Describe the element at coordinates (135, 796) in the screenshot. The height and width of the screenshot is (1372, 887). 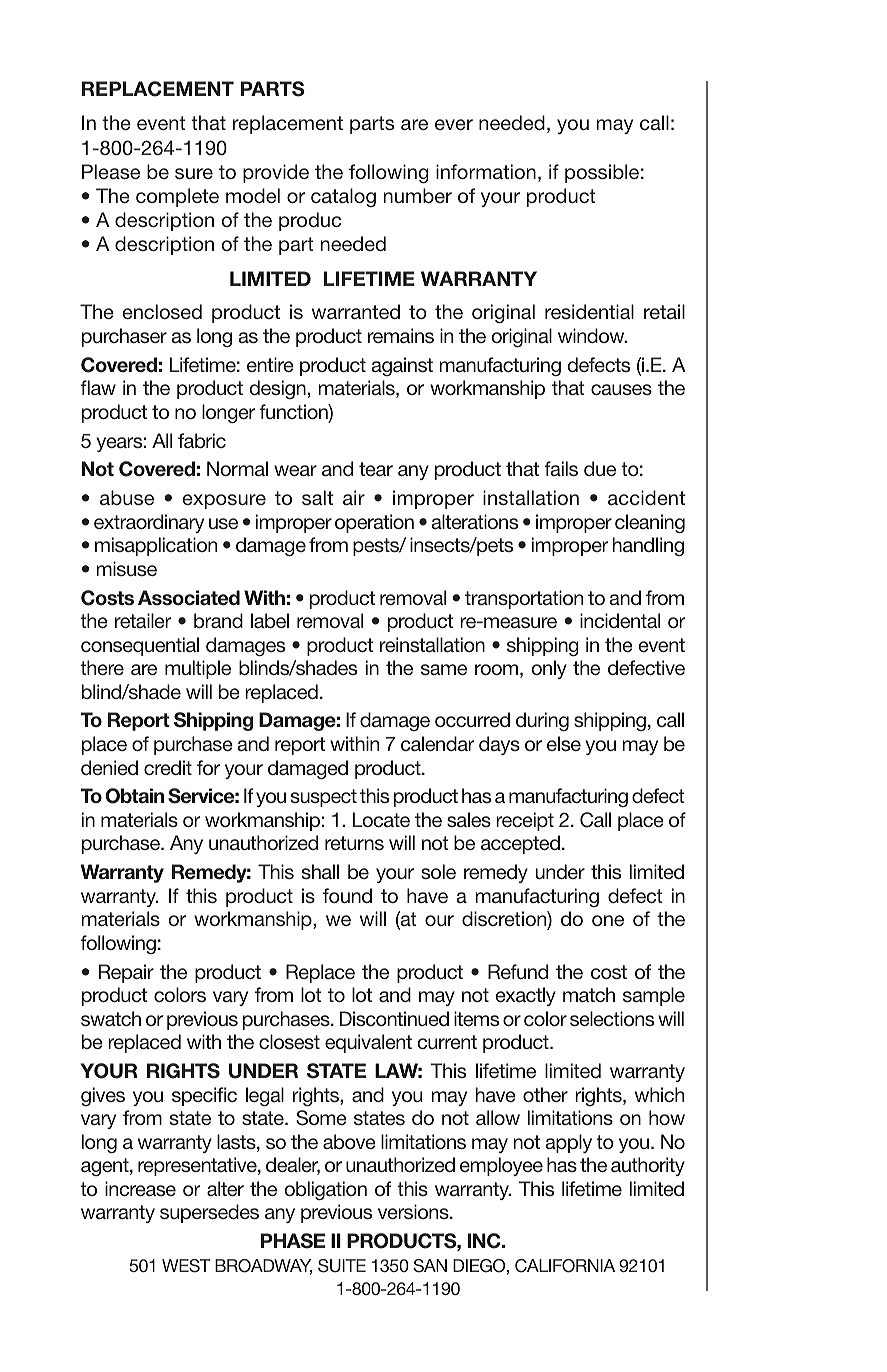
I see `Obtain` at that location.
